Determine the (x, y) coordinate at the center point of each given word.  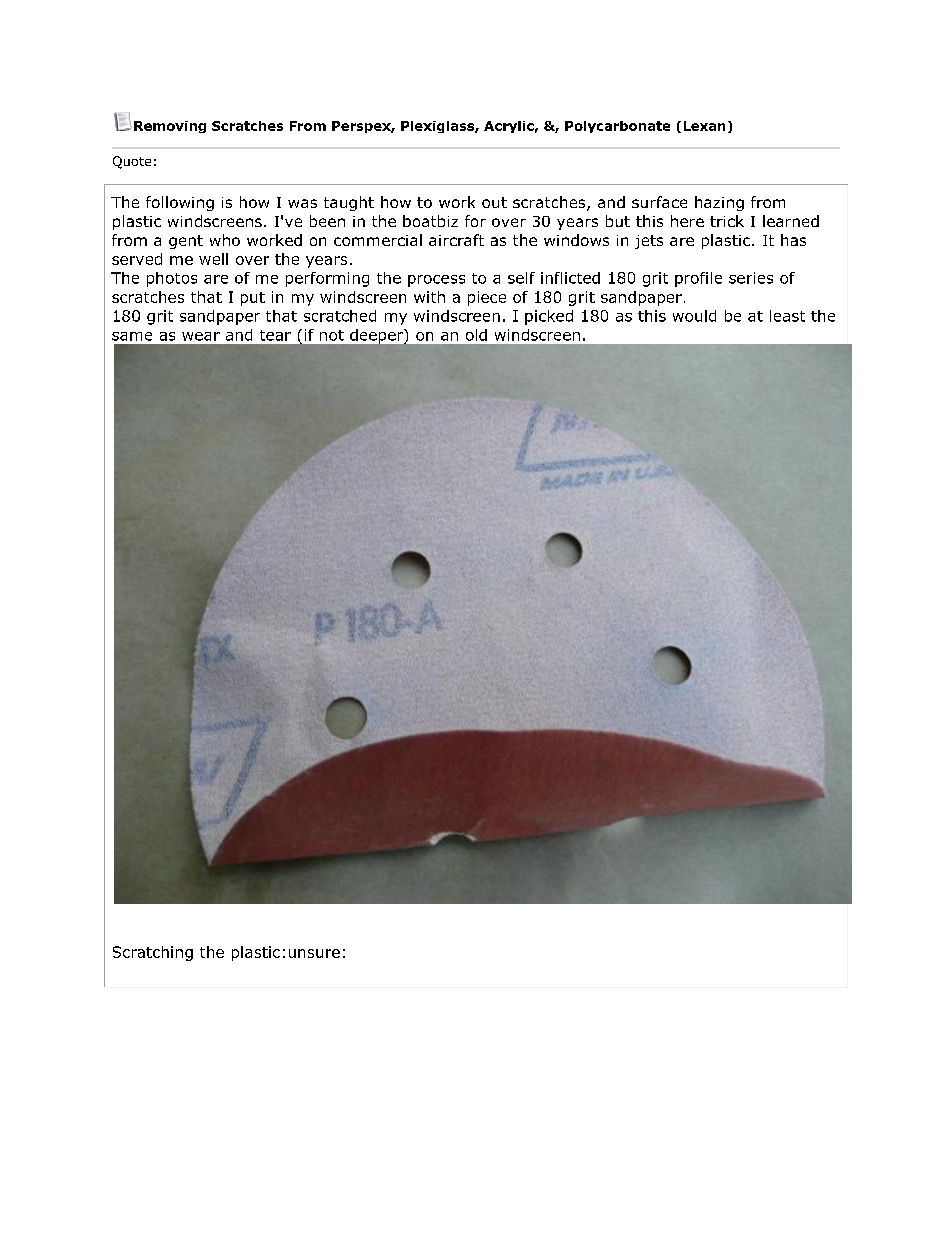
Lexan (704, 126)
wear (201, 336)
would (694, 316)
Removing (170, 127)
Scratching (153, 953)
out (494, 202)
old (476, 335)
